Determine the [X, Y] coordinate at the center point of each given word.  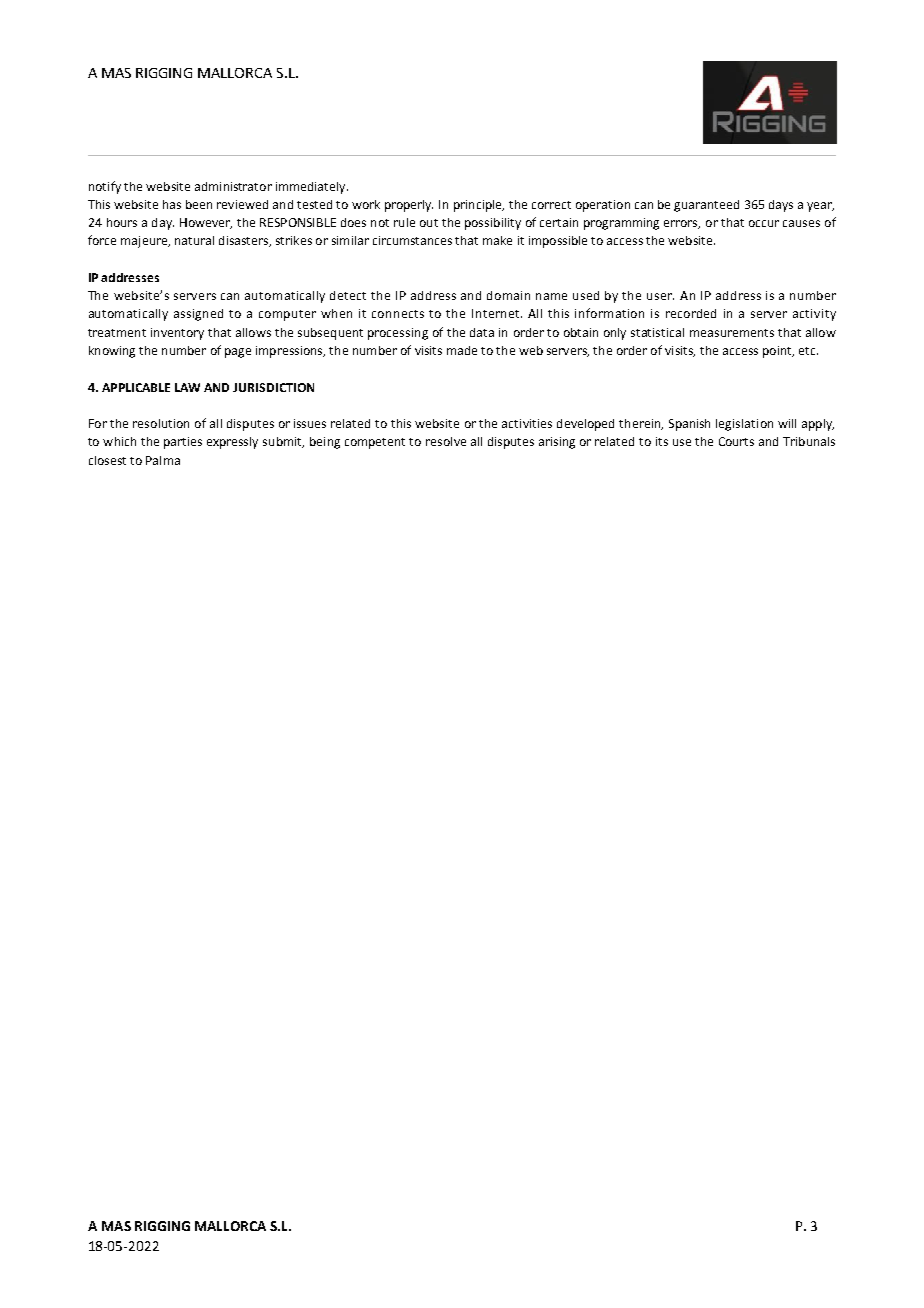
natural [194, 240]
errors [682, 224]
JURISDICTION [273, 387]
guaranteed [706, 206]
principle [479, 206]
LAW [187, 387]
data [482, 332]
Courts [736, 441]
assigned [198, 315]
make [497, 240]
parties [183, 443]
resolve [446, 441]
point [778, 352]
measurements [732, 333]
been [199, 204]
